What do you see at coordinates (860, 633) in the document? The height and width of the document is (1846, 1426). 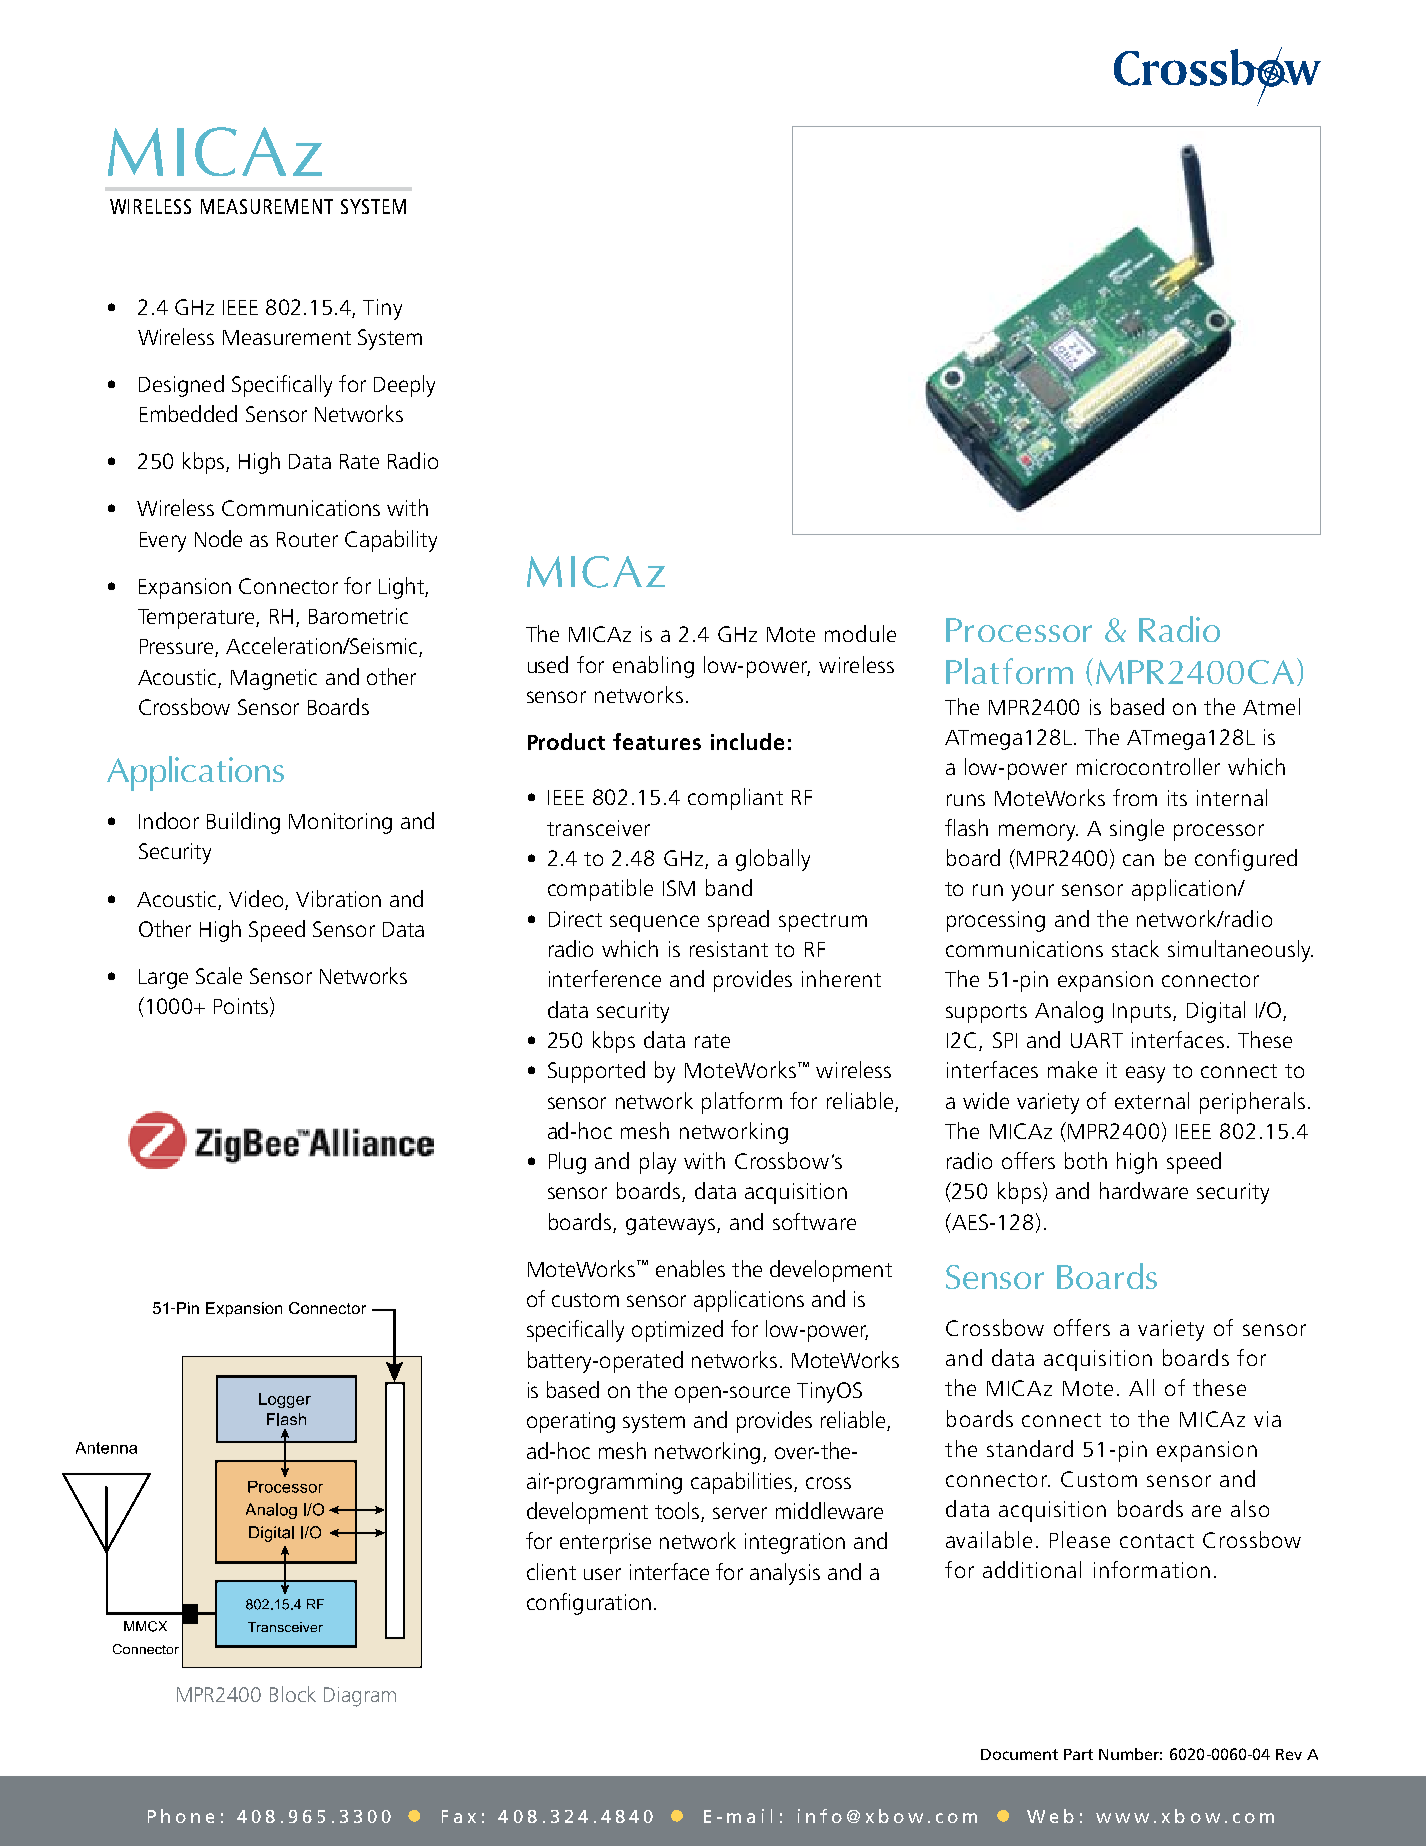 I see `module` at bounding box center [860, 633].
